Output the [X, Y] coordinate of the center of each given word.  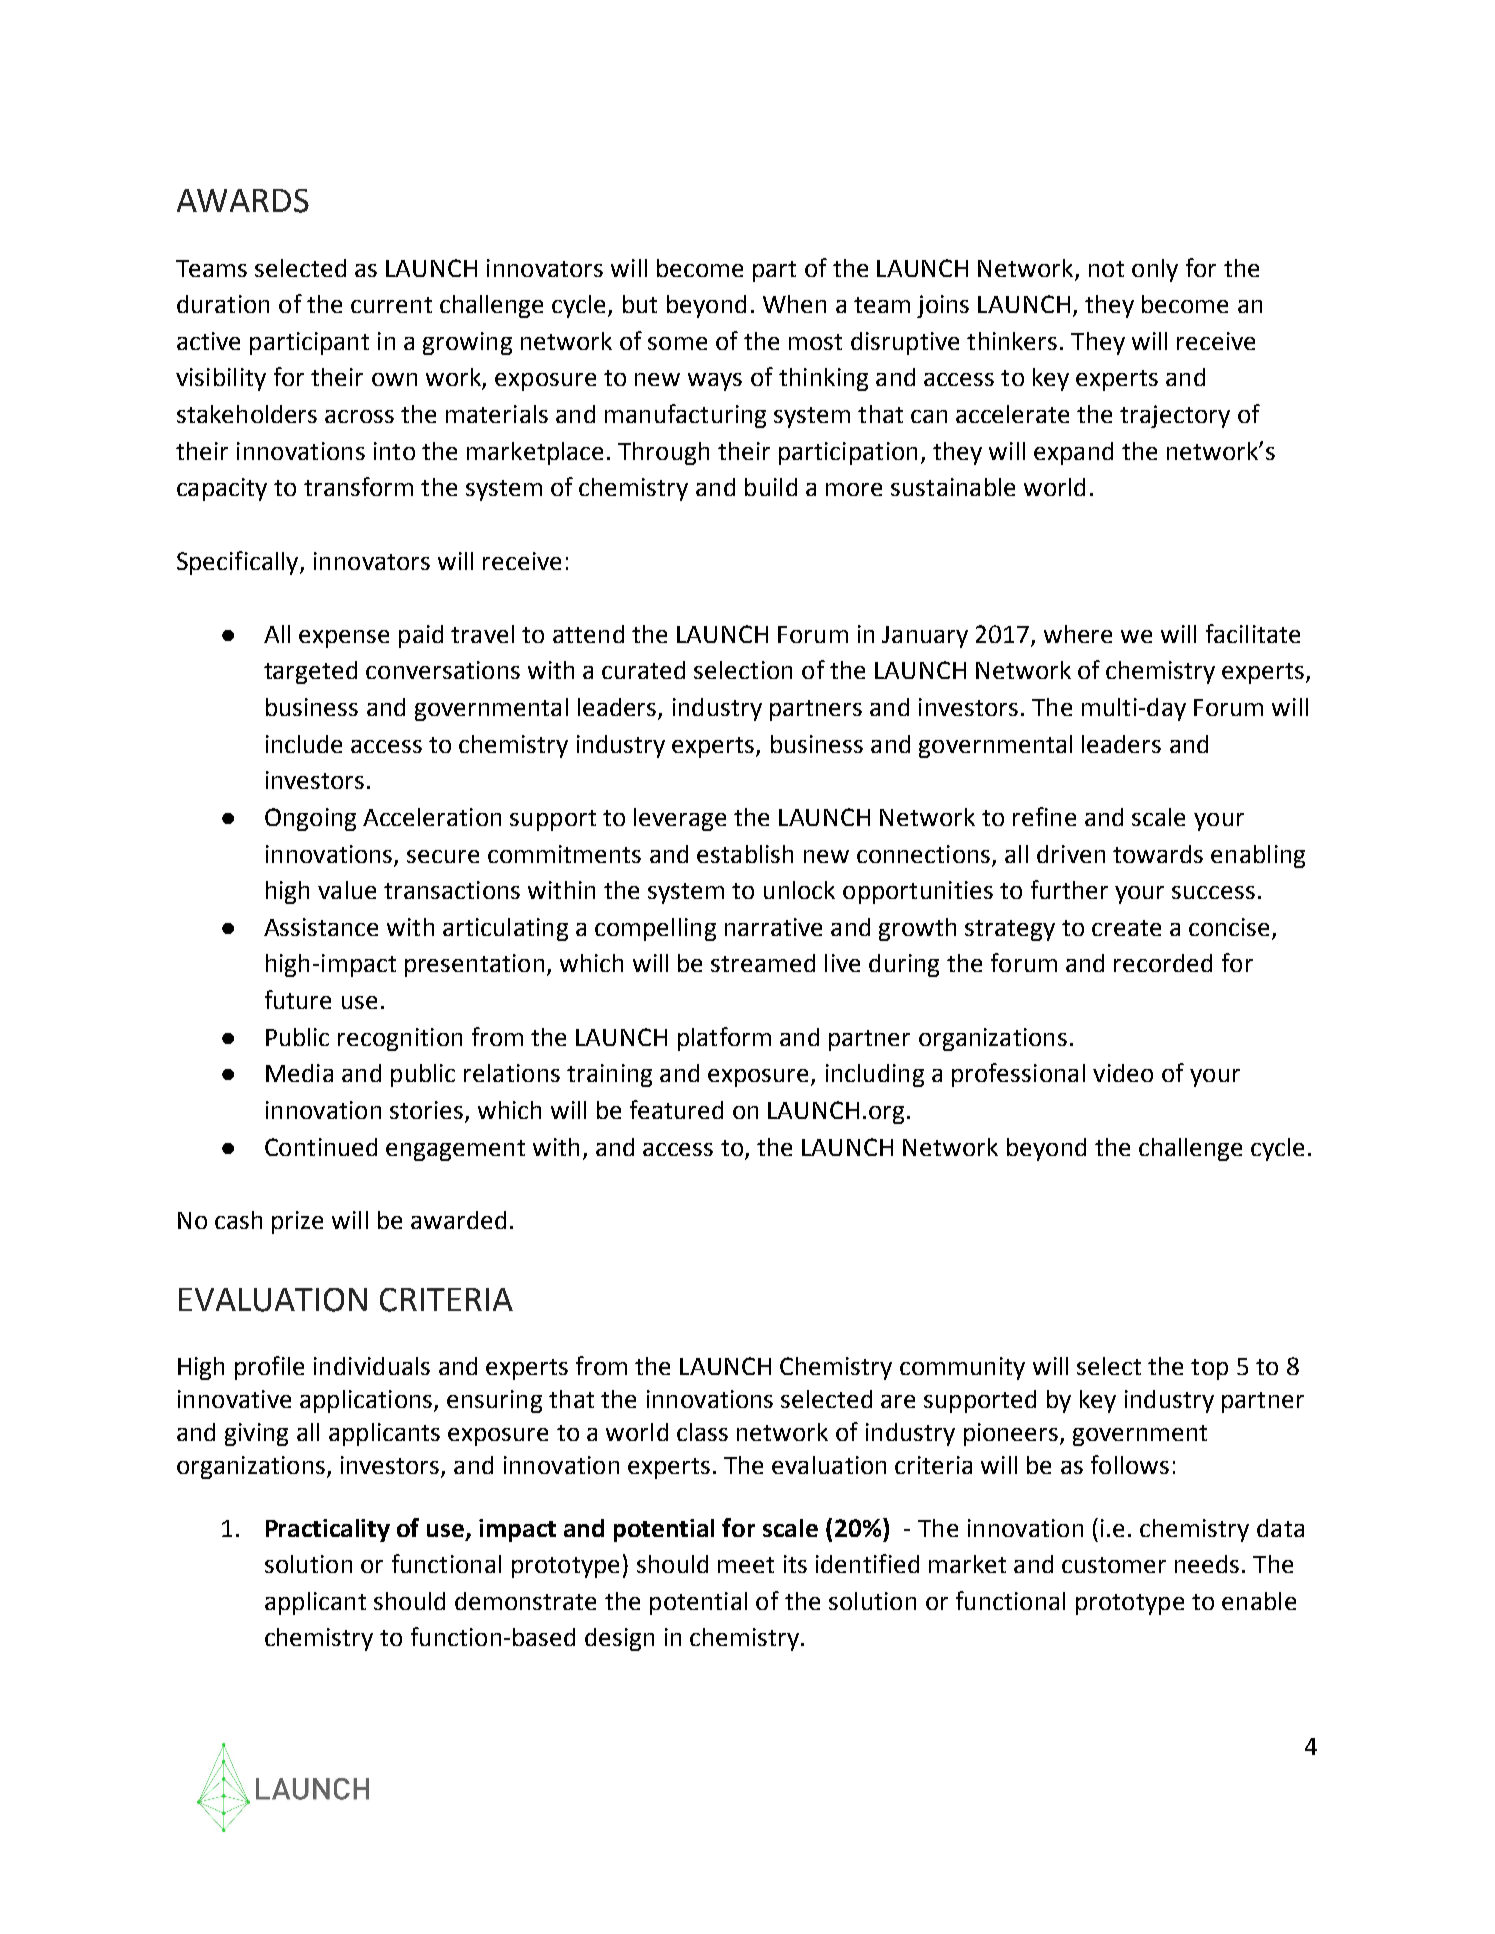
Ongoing [310, 819]
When [794, 304]
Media [299, 1073]
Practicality [328, 1530]
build [771, 487]
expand [1073, 453]
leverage [680, 819]
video [1123, 1073]
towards [1158, 854]
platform [724, 1039]
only [1155, 270]
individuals [372, 1366]
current [391, 305]
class [702, 1432]
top [1209, 1369]
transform [358, 486]
